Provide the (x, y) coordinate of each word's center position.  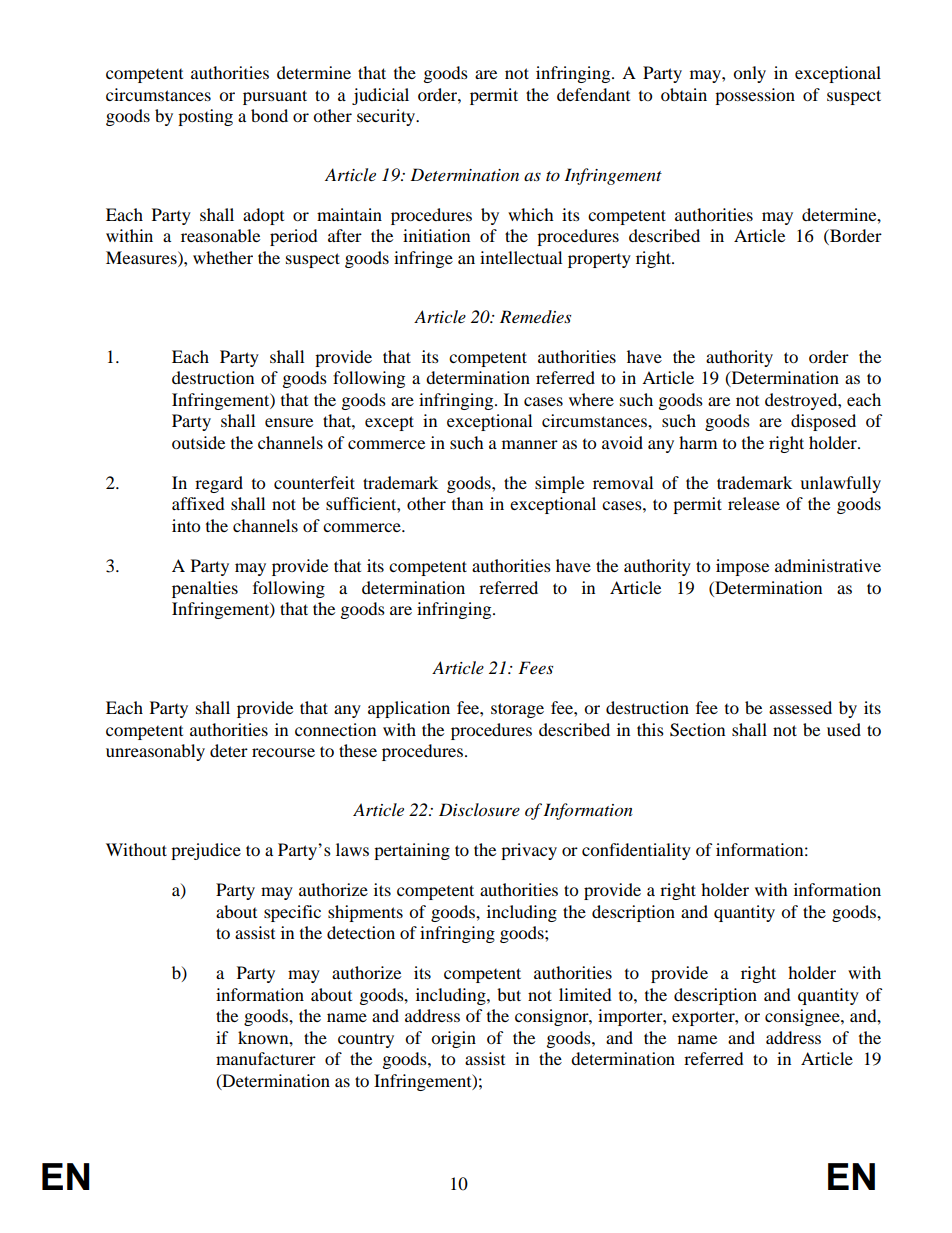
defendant (593, 94)
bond (269, 115)
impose (742, 567)
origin (453, 1039)
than (467, 503)
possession (755, 96)
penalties (205, 589)
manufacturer (266, 1058)
